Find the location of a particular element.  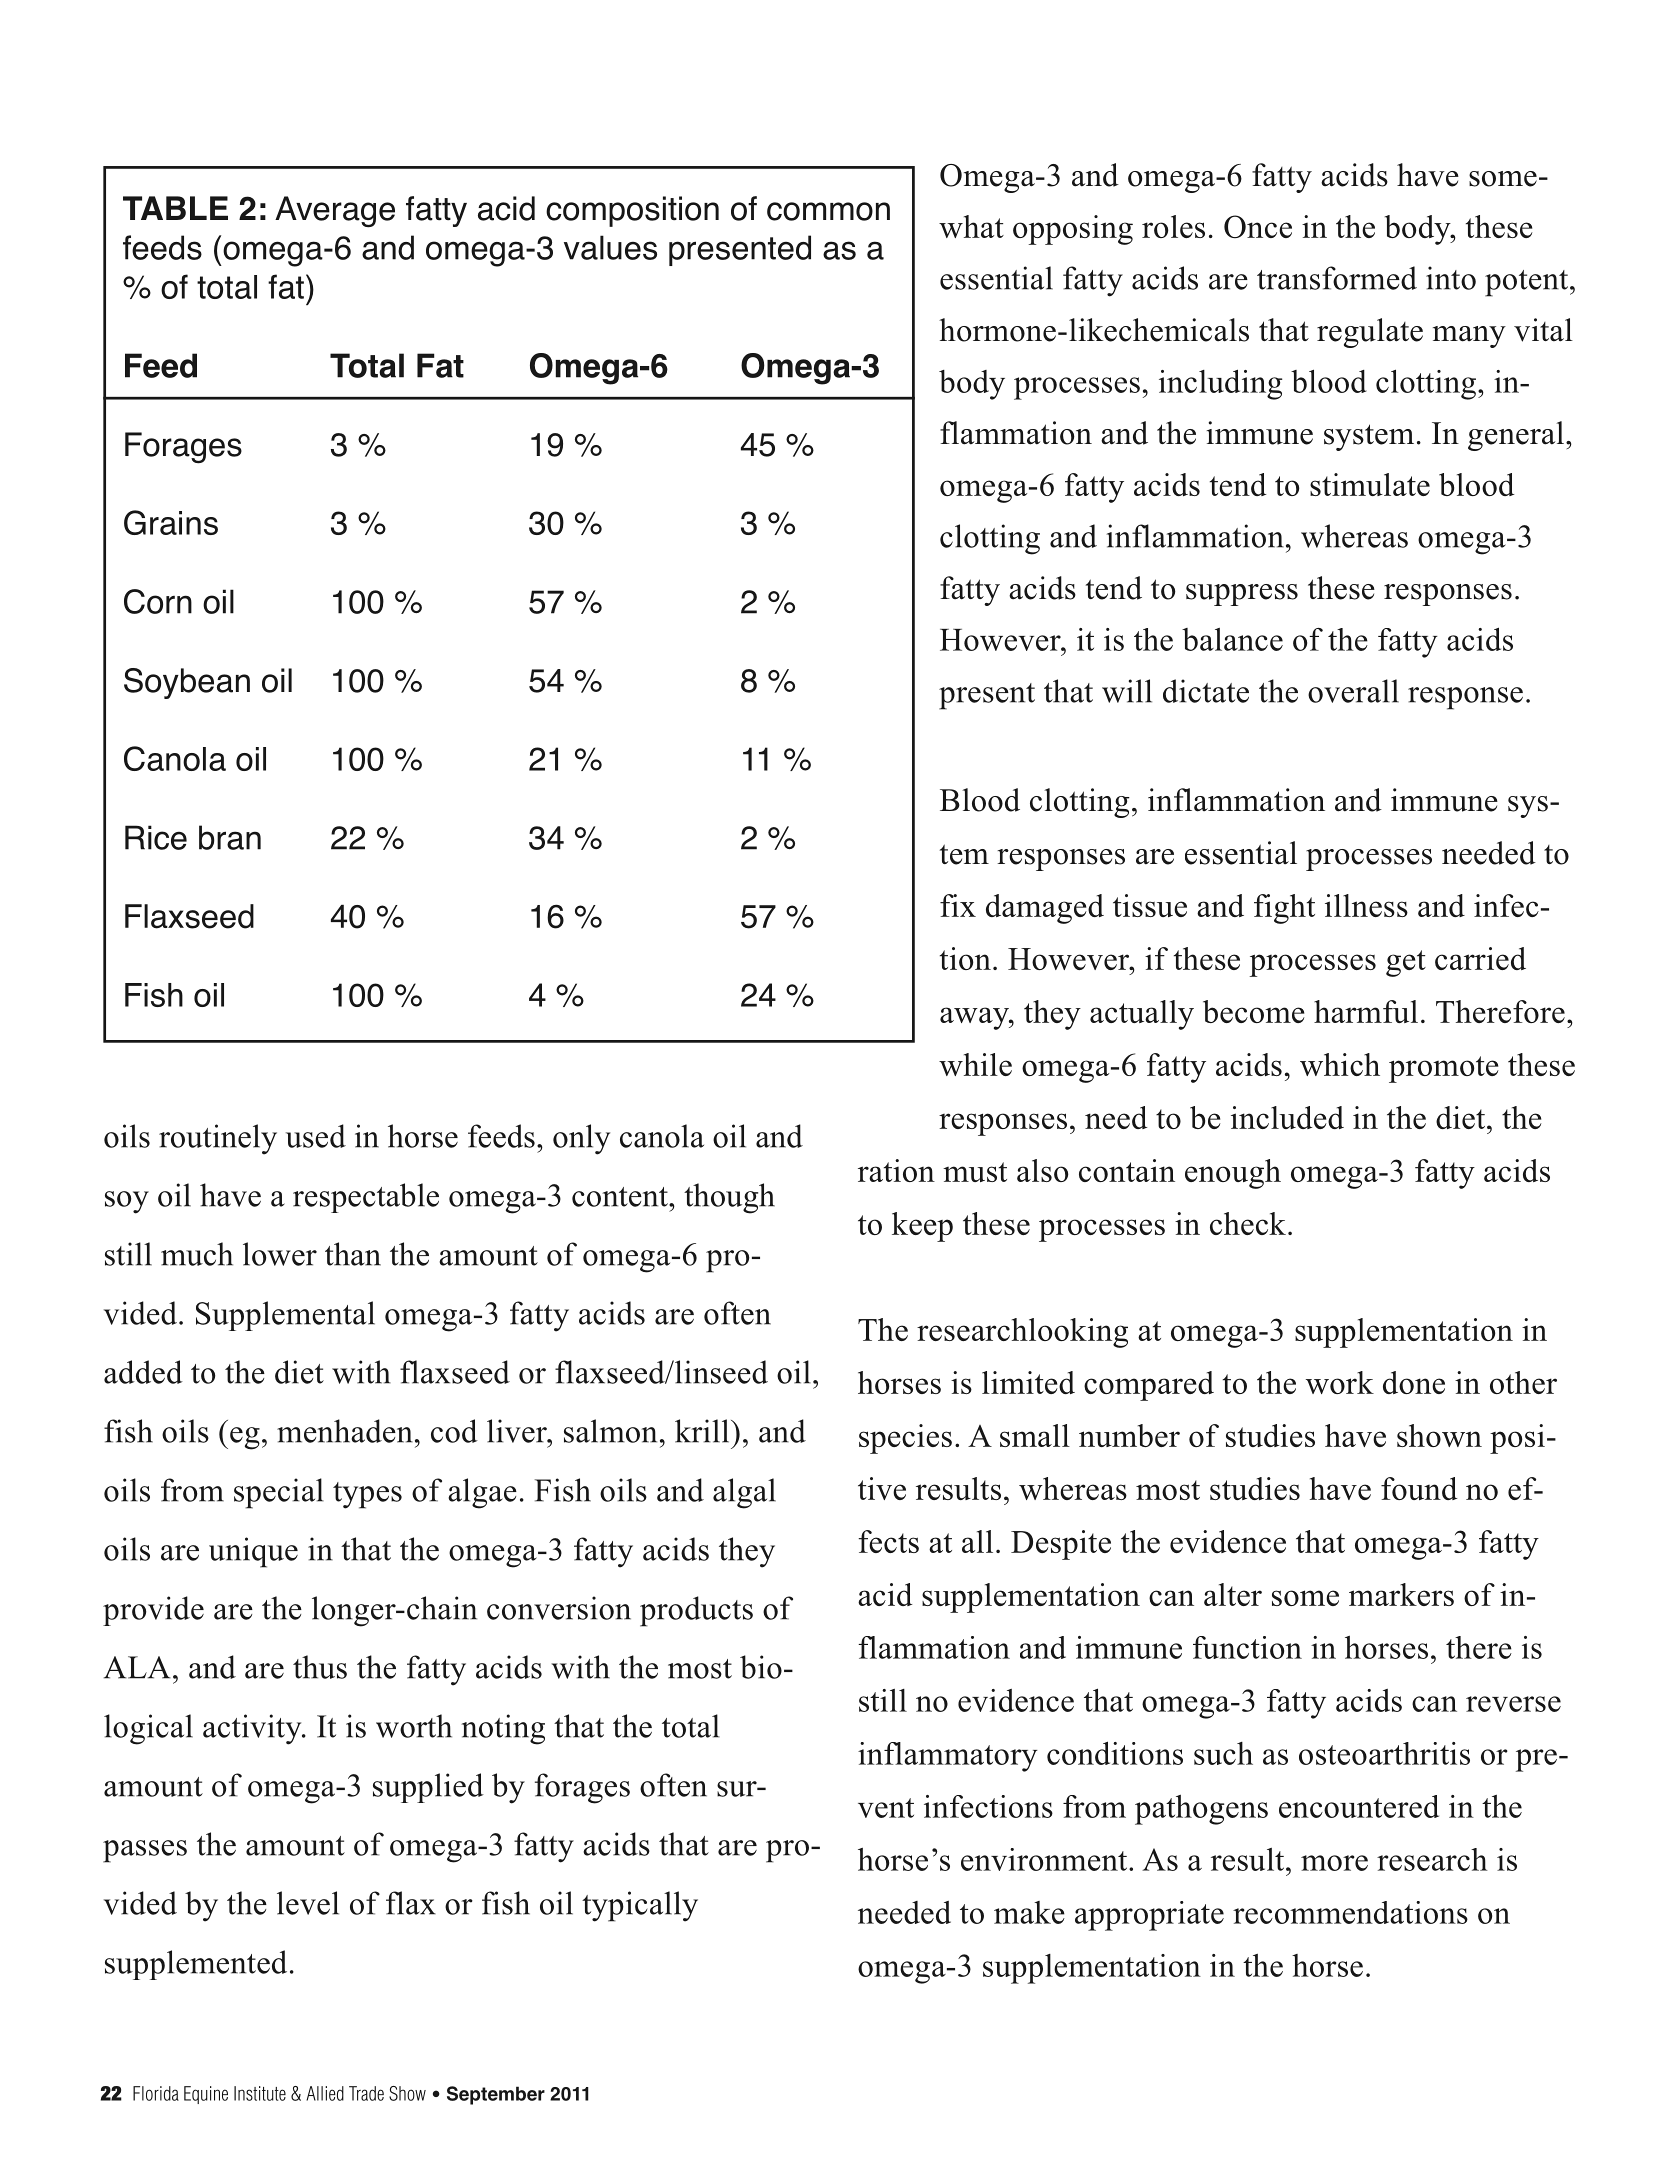

though is located at coordinates (729, 1198).
